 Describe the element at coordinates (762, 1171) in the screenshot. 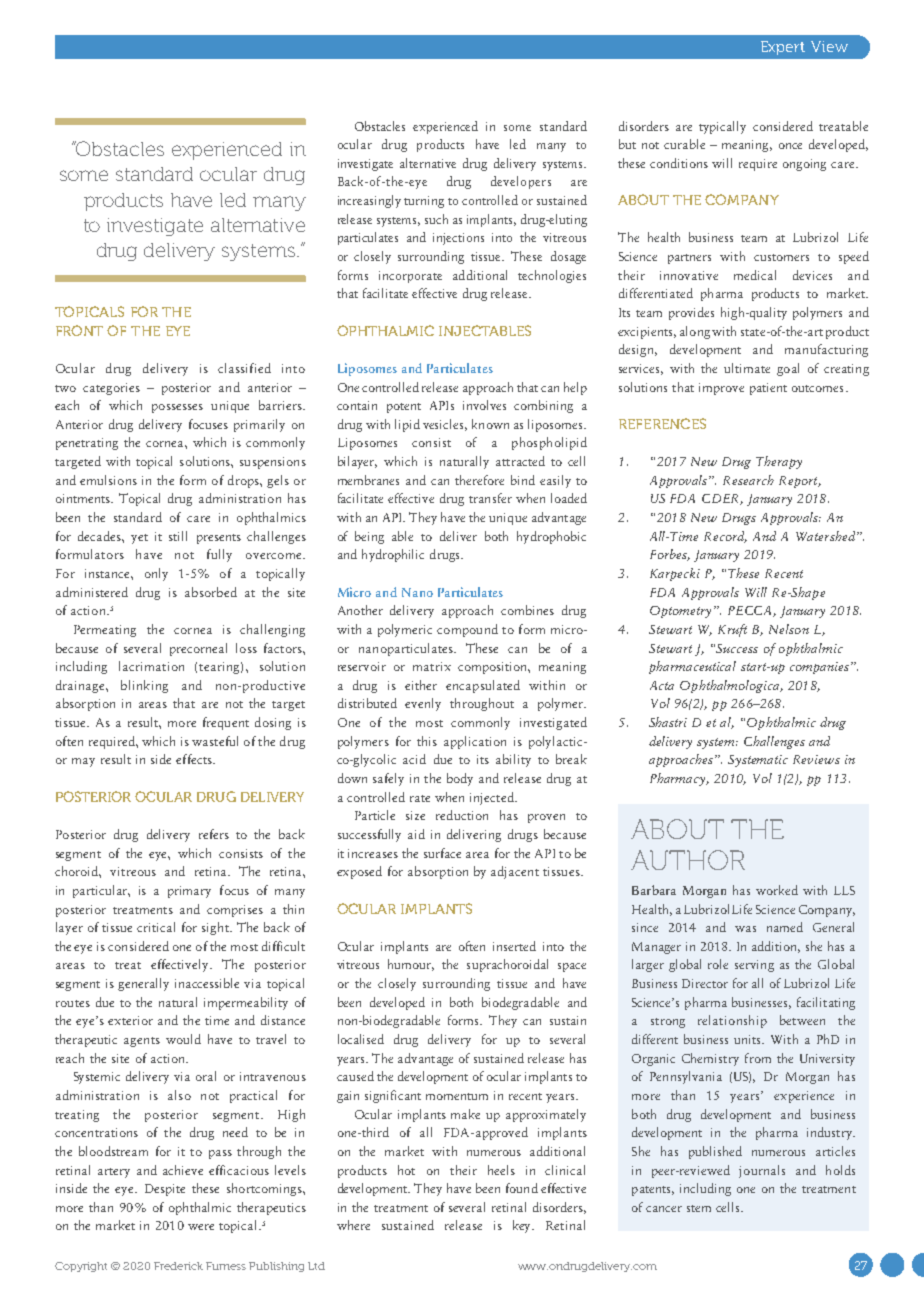

I see `journals` at that location.
